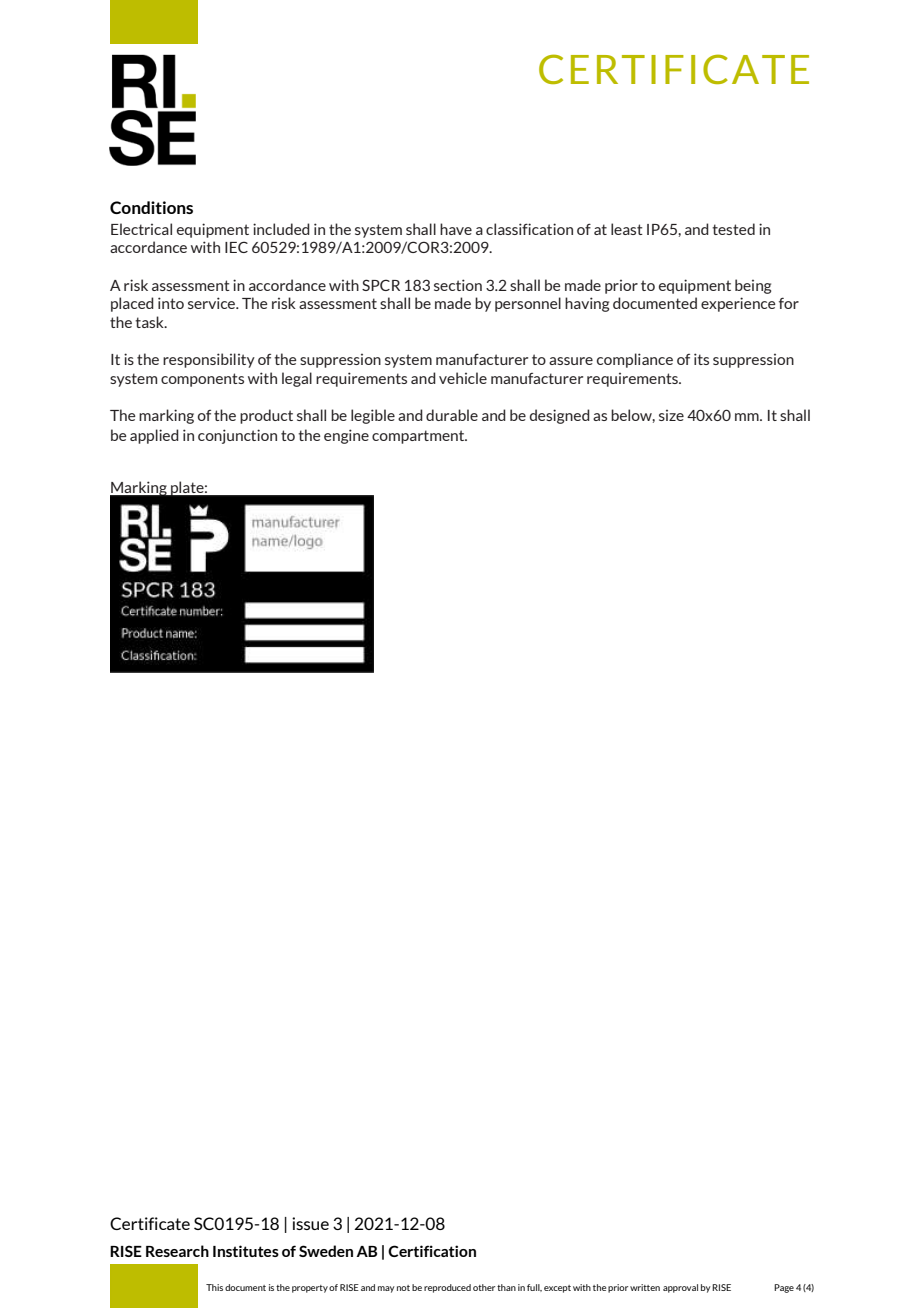 The image size is (924, 1308). Describe the element at coordinates (154, 436) in the screenshot. I see `applied` at that location.
